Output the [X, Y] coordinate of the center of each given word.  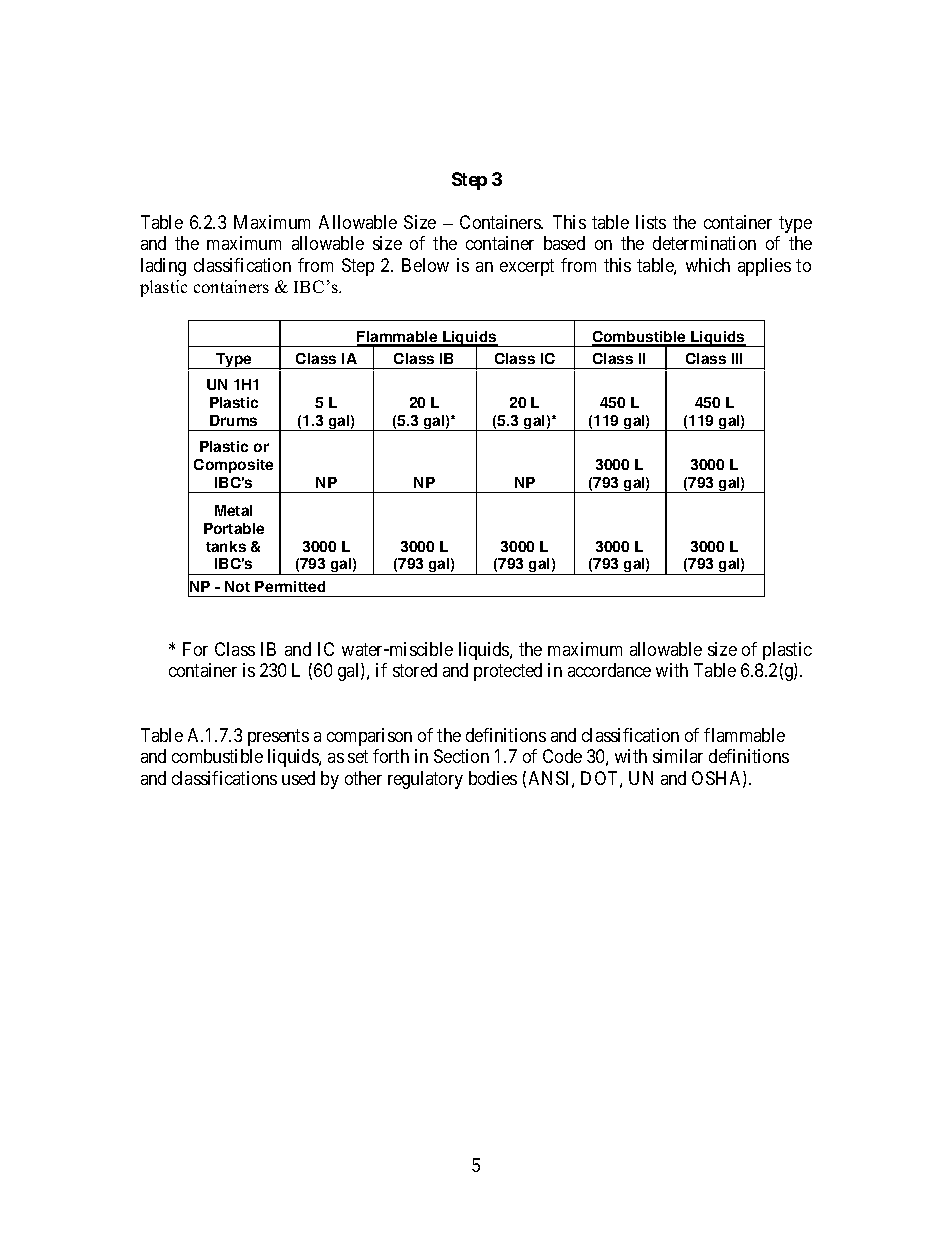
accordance [609, 670]
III [737, 358]
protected [508, 672]
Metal [233, 510]
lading [163, 267]
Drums [233, 420]
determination [704, 243]
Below [425, 265]
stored [415, 670]
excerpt [527, 267]
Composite [233, 466]
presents [278, 737]
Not [237, 586]
